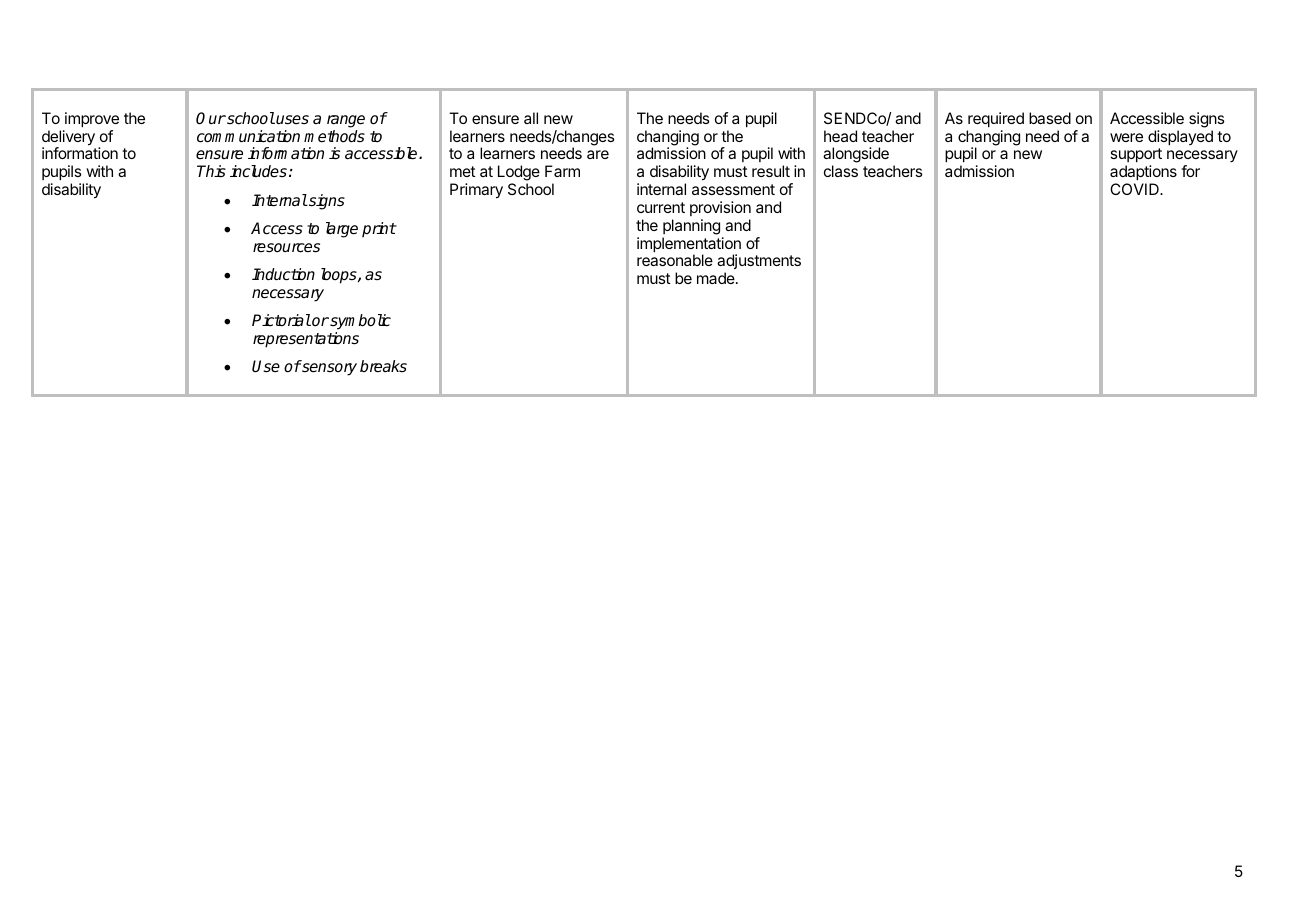 The width and height of the screenshot is (1308, 924). I want to click on representations, so click(306, 340).
